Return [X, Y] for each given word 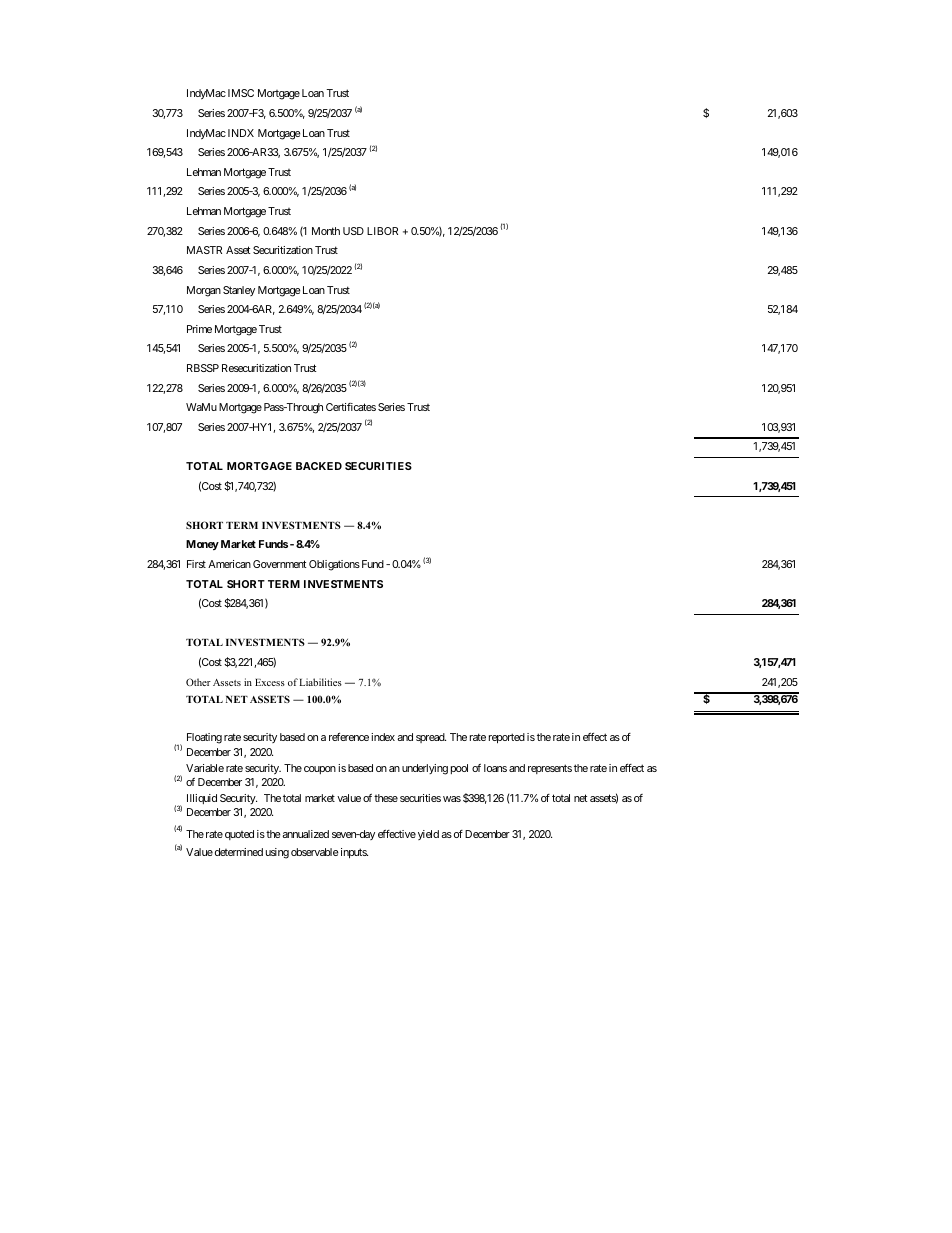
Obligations [334, 565]
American [229, 564]
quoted [239, 835]
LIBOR [382, 231]
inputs [353, 853]
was [452, 799]
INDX [241, 133]
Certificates [351, 407]
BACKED [319, 466]
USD [353, 231]
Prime [199, 329]
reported [507, 738]
